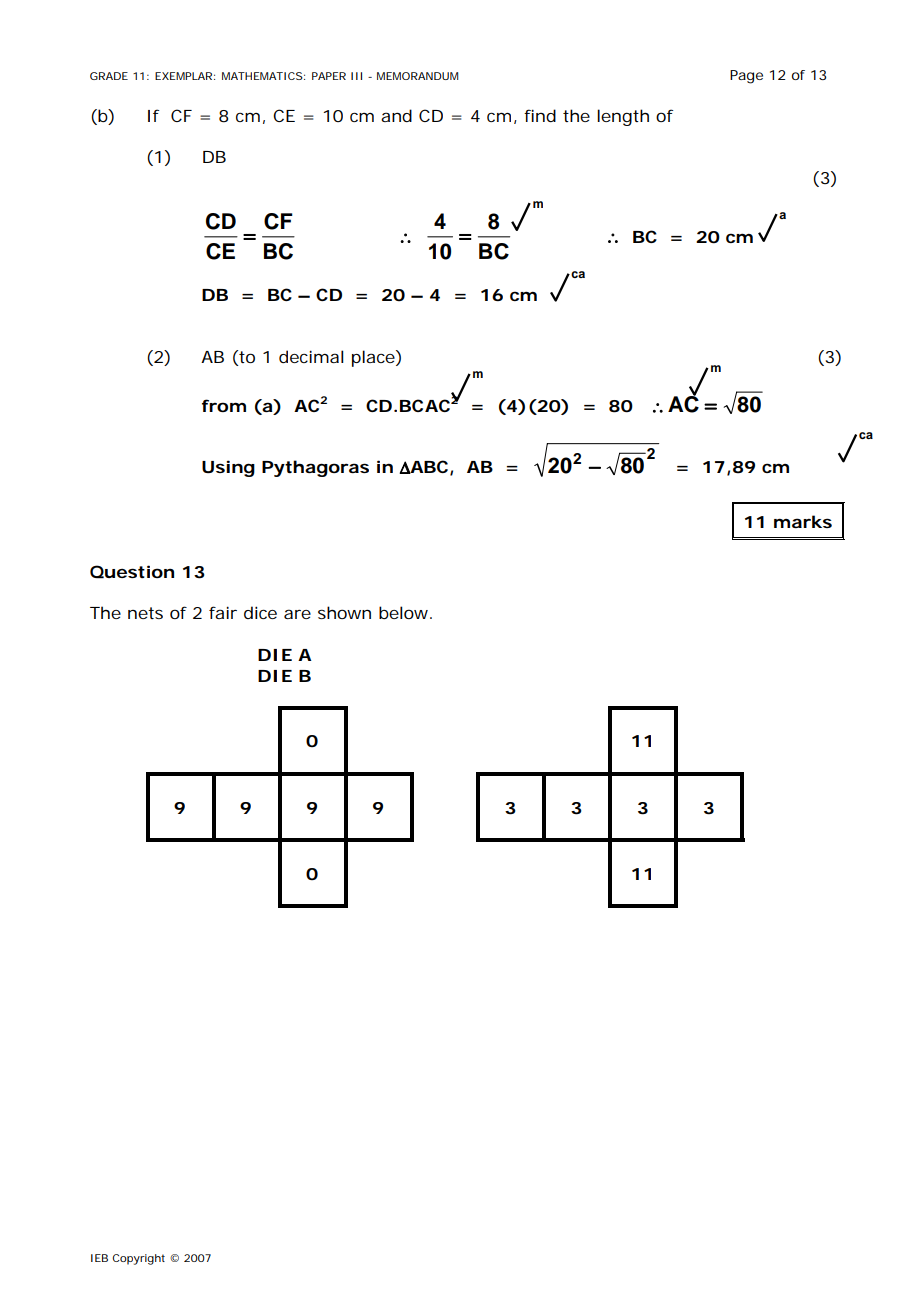  I want to click on fair, so click(223, 612).
